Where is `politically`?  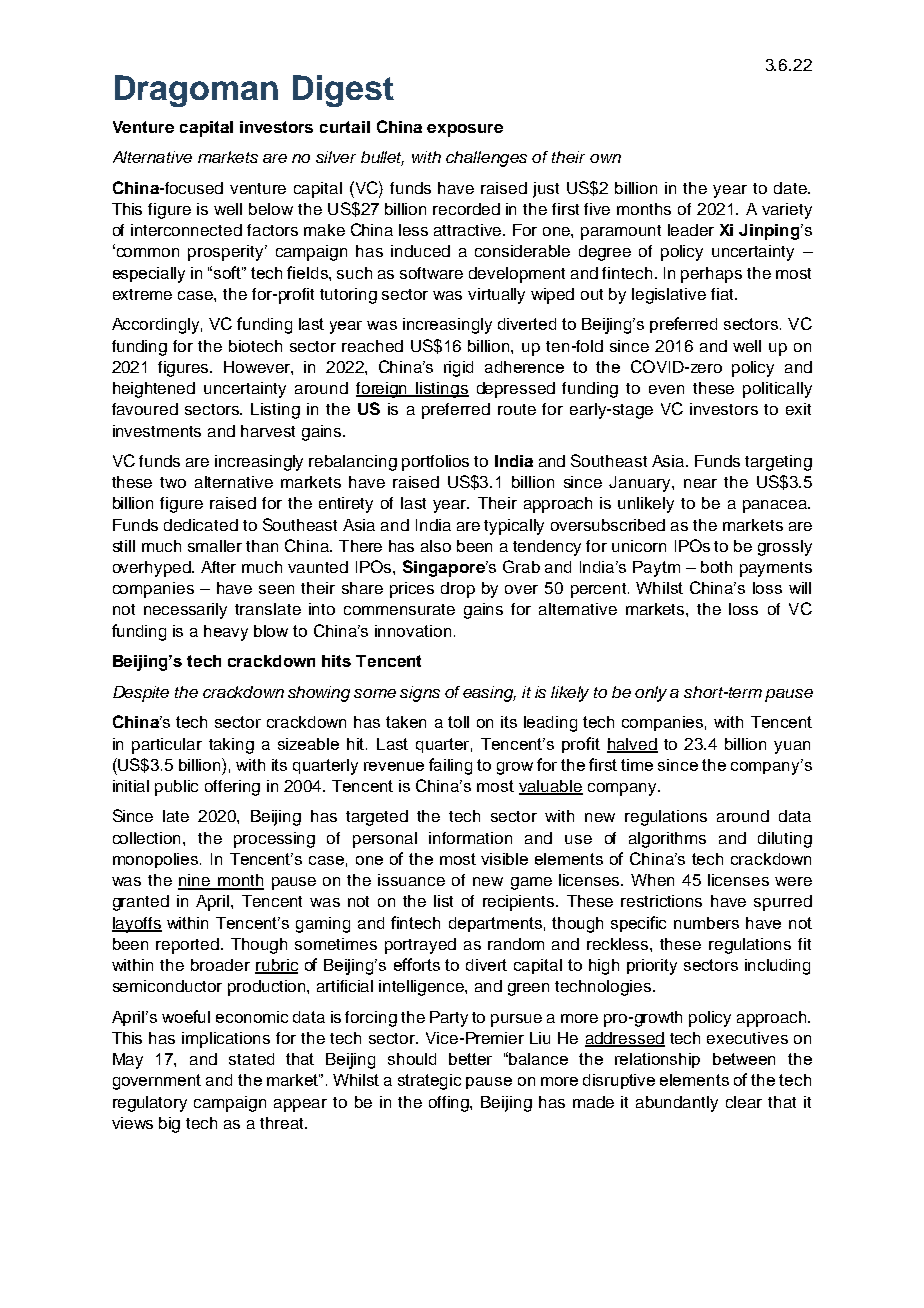 politically is located at coordinates (777, 390).
